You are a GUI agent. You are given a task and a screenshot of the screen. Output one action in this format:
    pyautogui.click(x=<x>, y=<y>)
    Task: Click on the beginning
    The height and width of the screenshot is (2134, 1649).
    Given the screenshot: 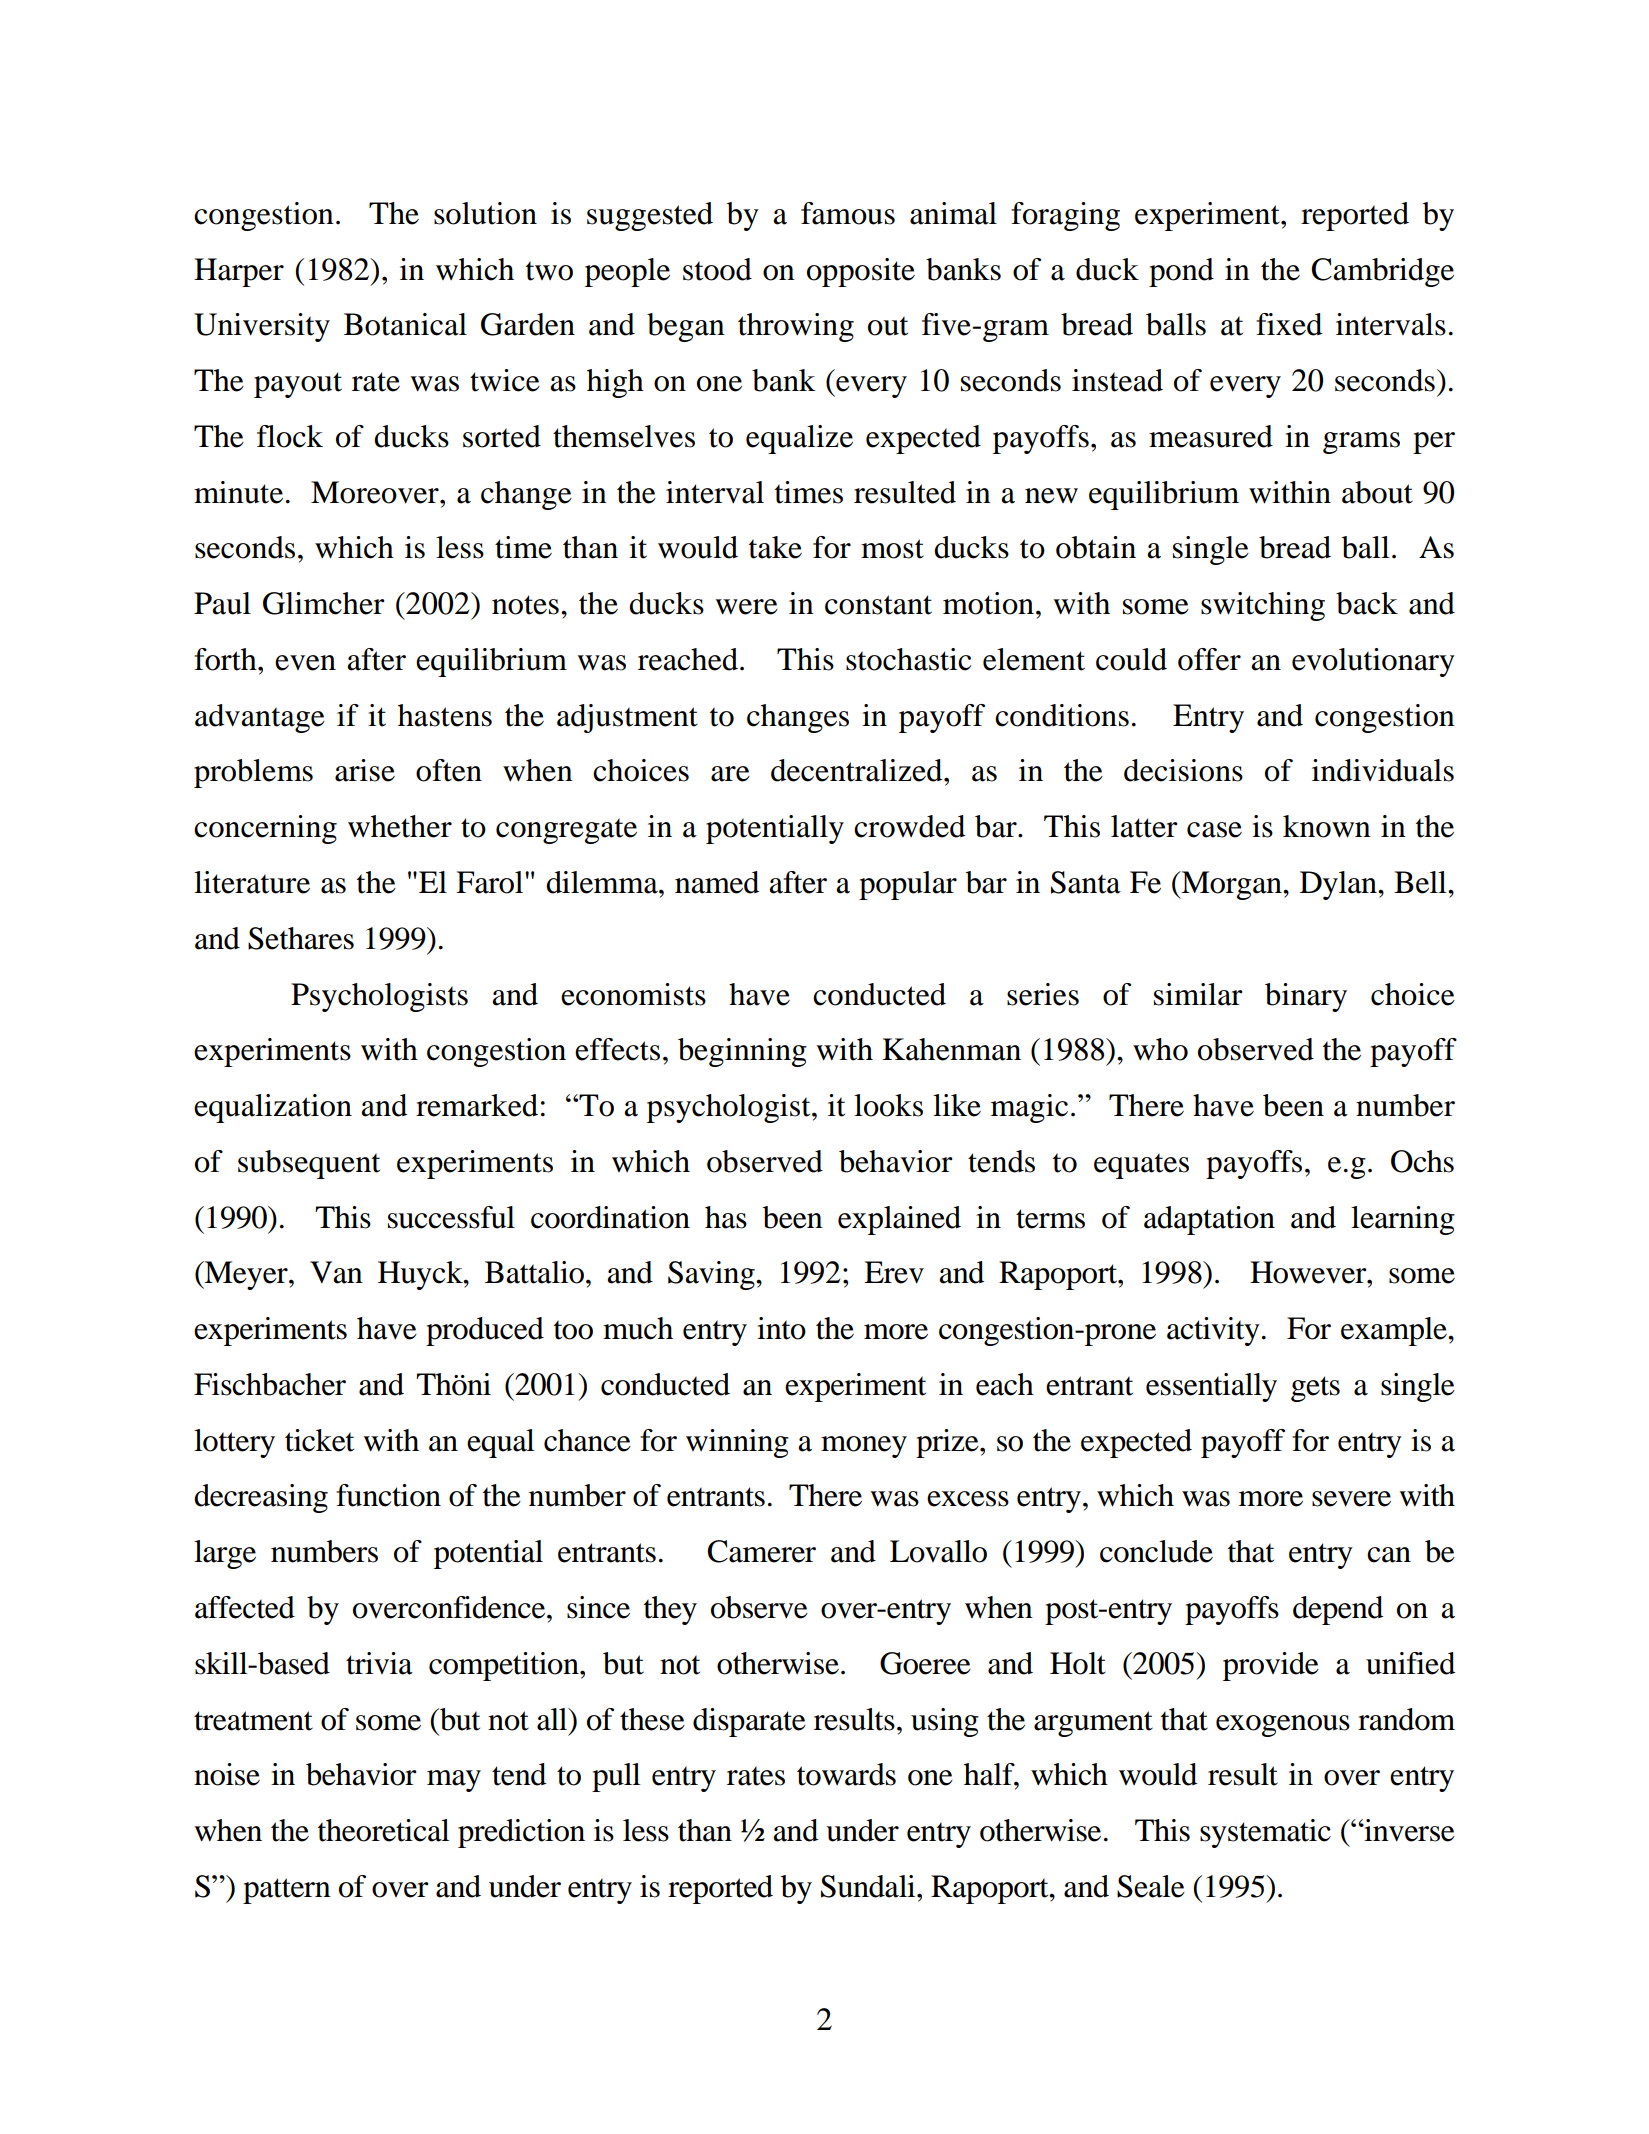 What is the action you would take?
    pyautogui.click(x=742, y=1052)
